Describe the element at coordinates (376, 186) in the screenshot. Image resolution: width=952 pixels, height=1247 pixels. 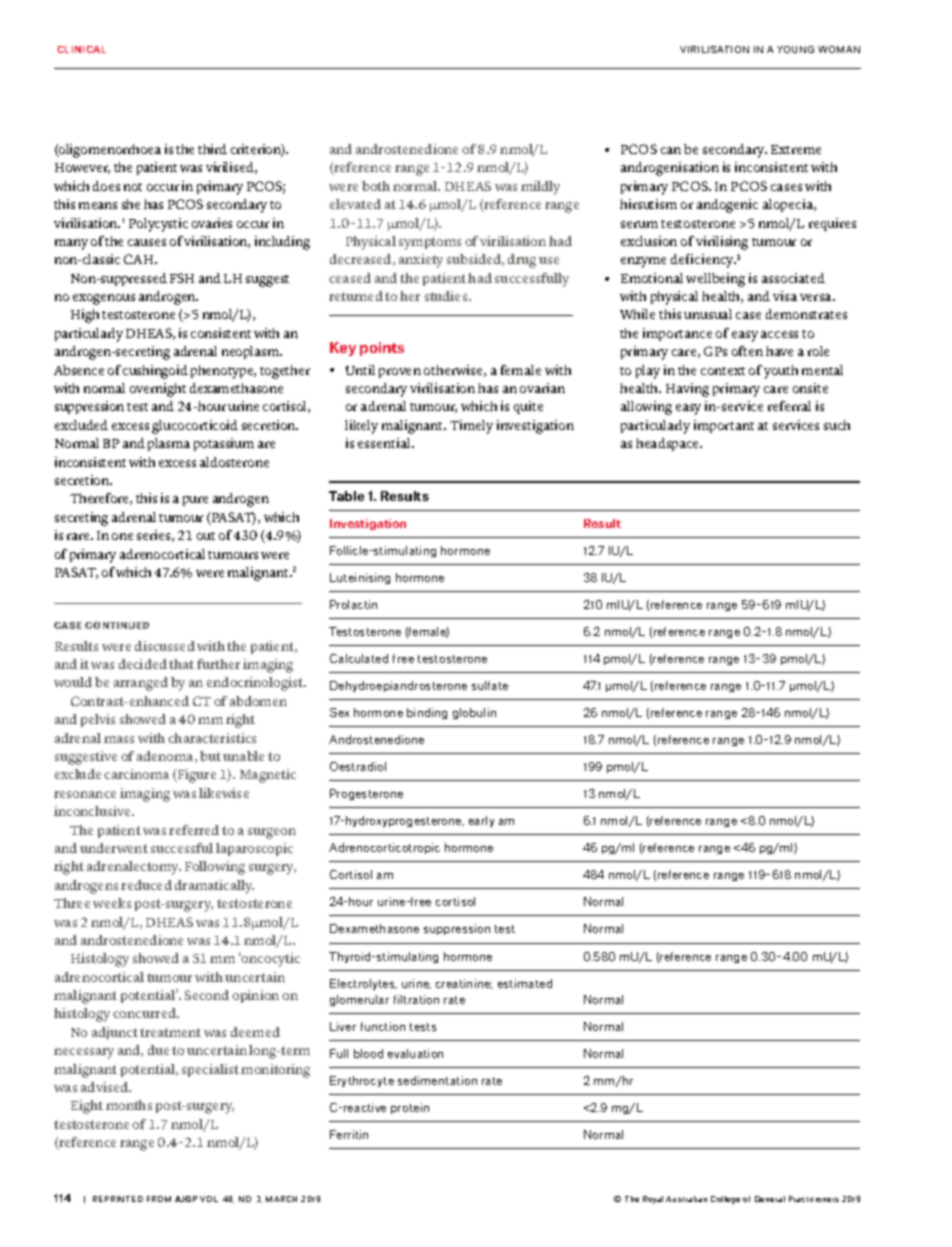
I see `both` at that location.
